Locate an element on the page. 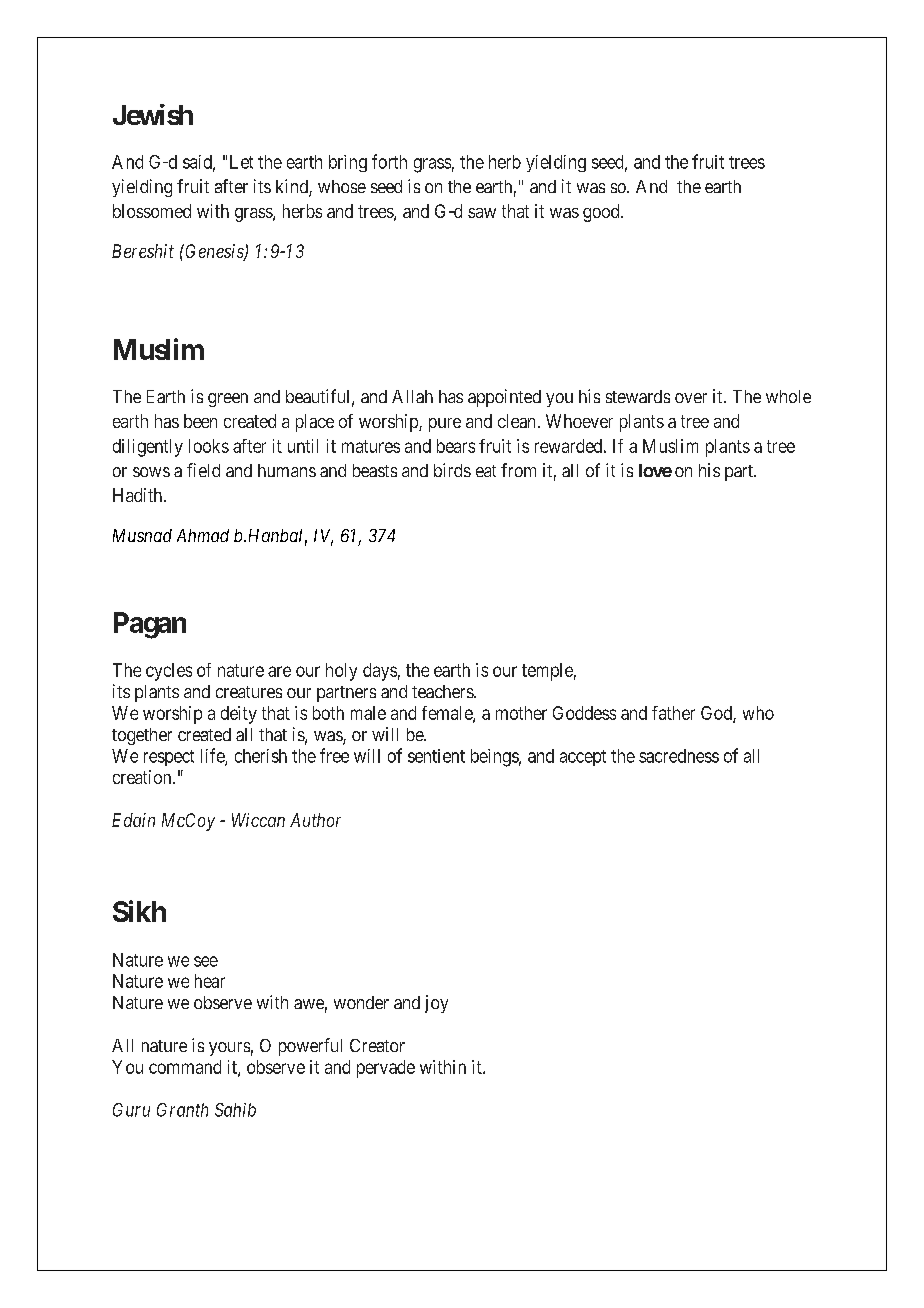  Pagan is located at coordinates (150, 625).
